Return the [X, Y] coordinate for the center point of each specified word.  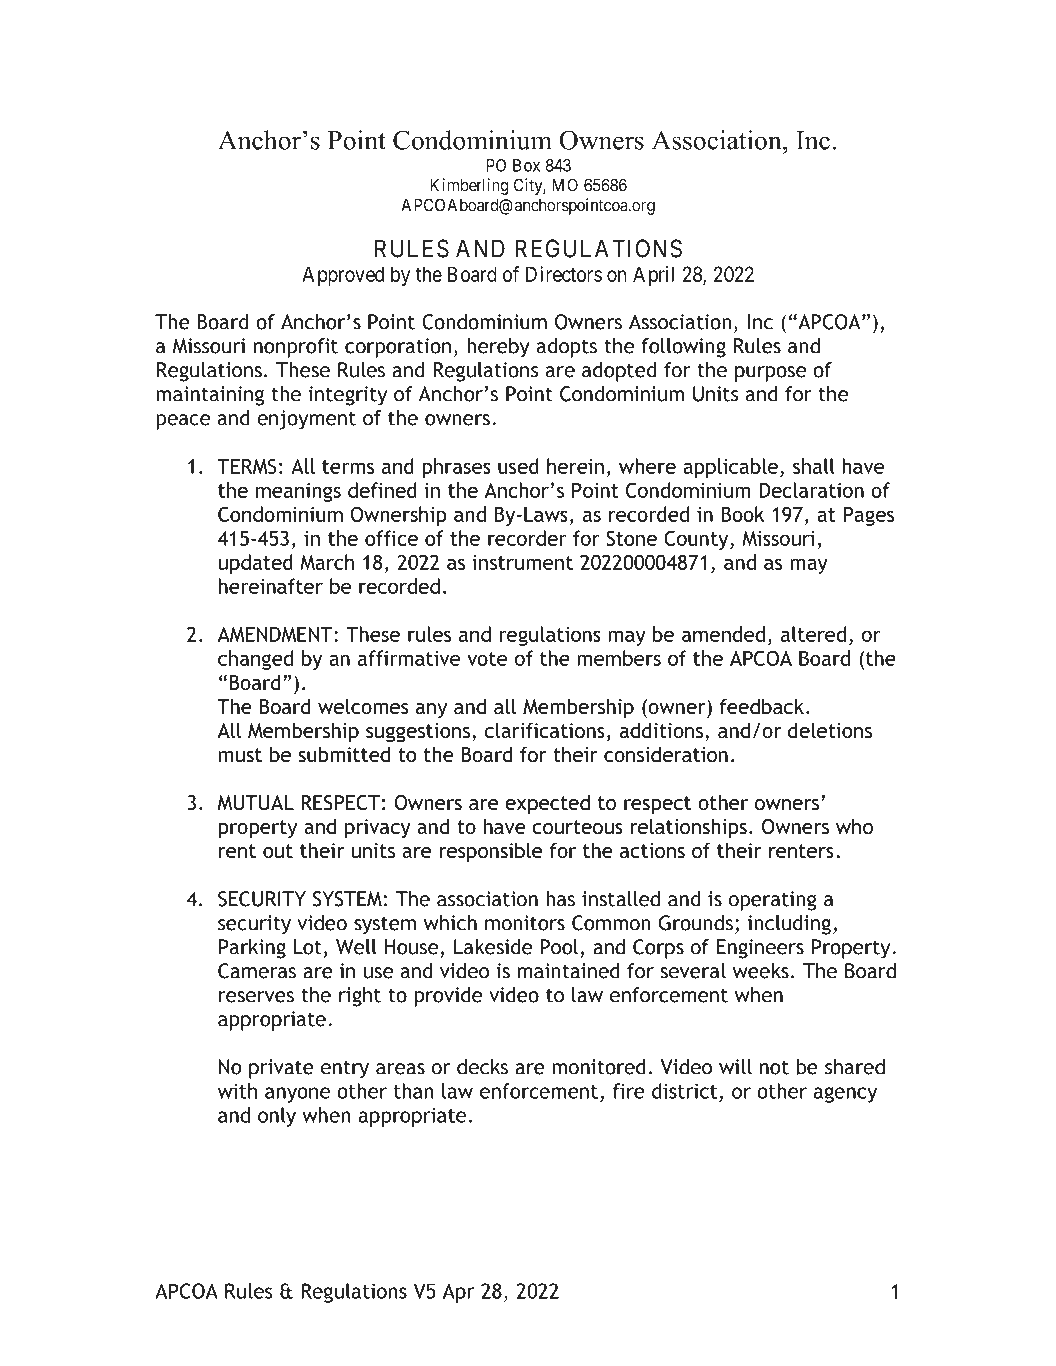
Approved [343, 276]
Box [526, 165]
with [237, 1091]
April [653, 276]
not [774, 1067]
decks [482, 1067]
